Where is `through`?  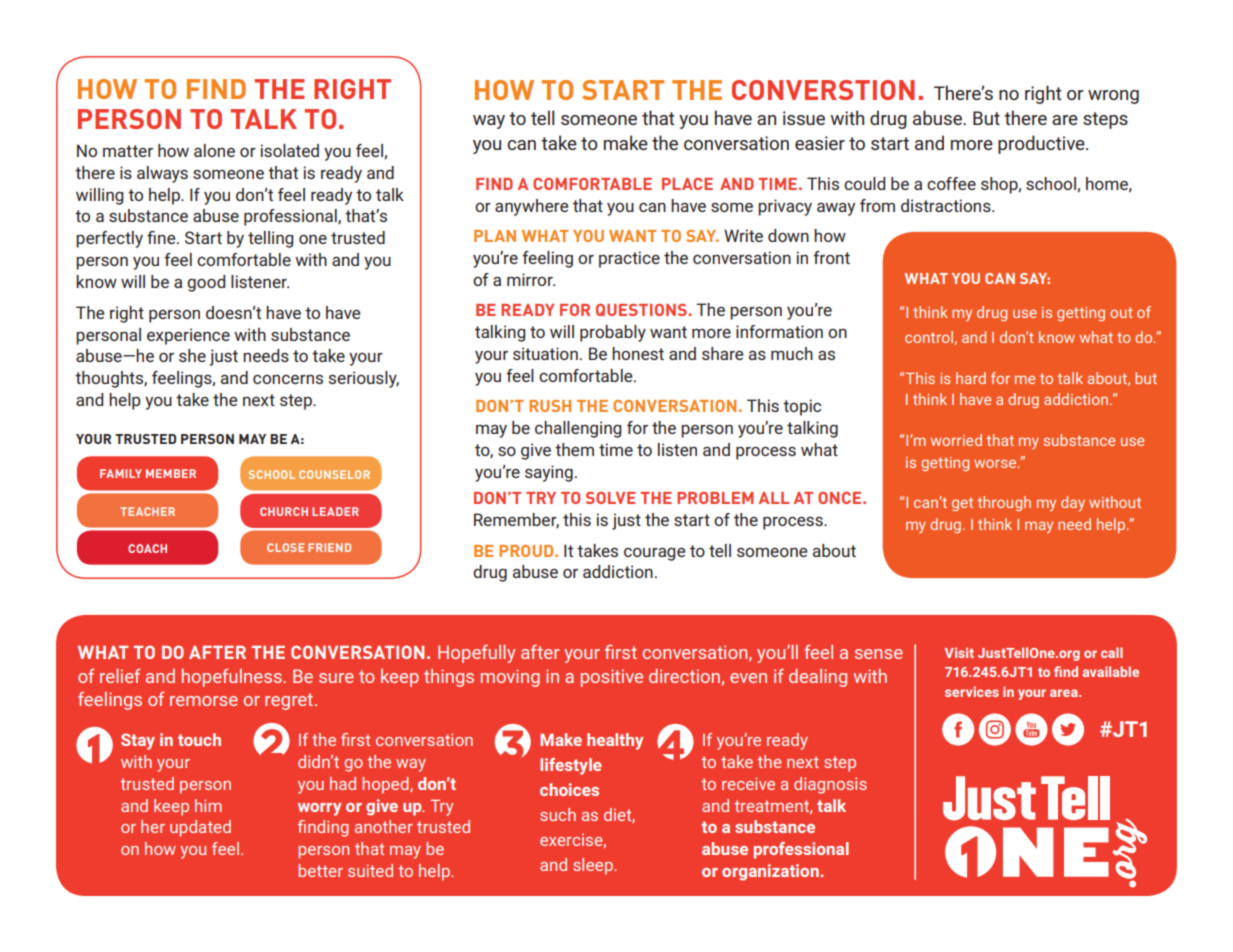 through is located at coordinates (1004, 503).
